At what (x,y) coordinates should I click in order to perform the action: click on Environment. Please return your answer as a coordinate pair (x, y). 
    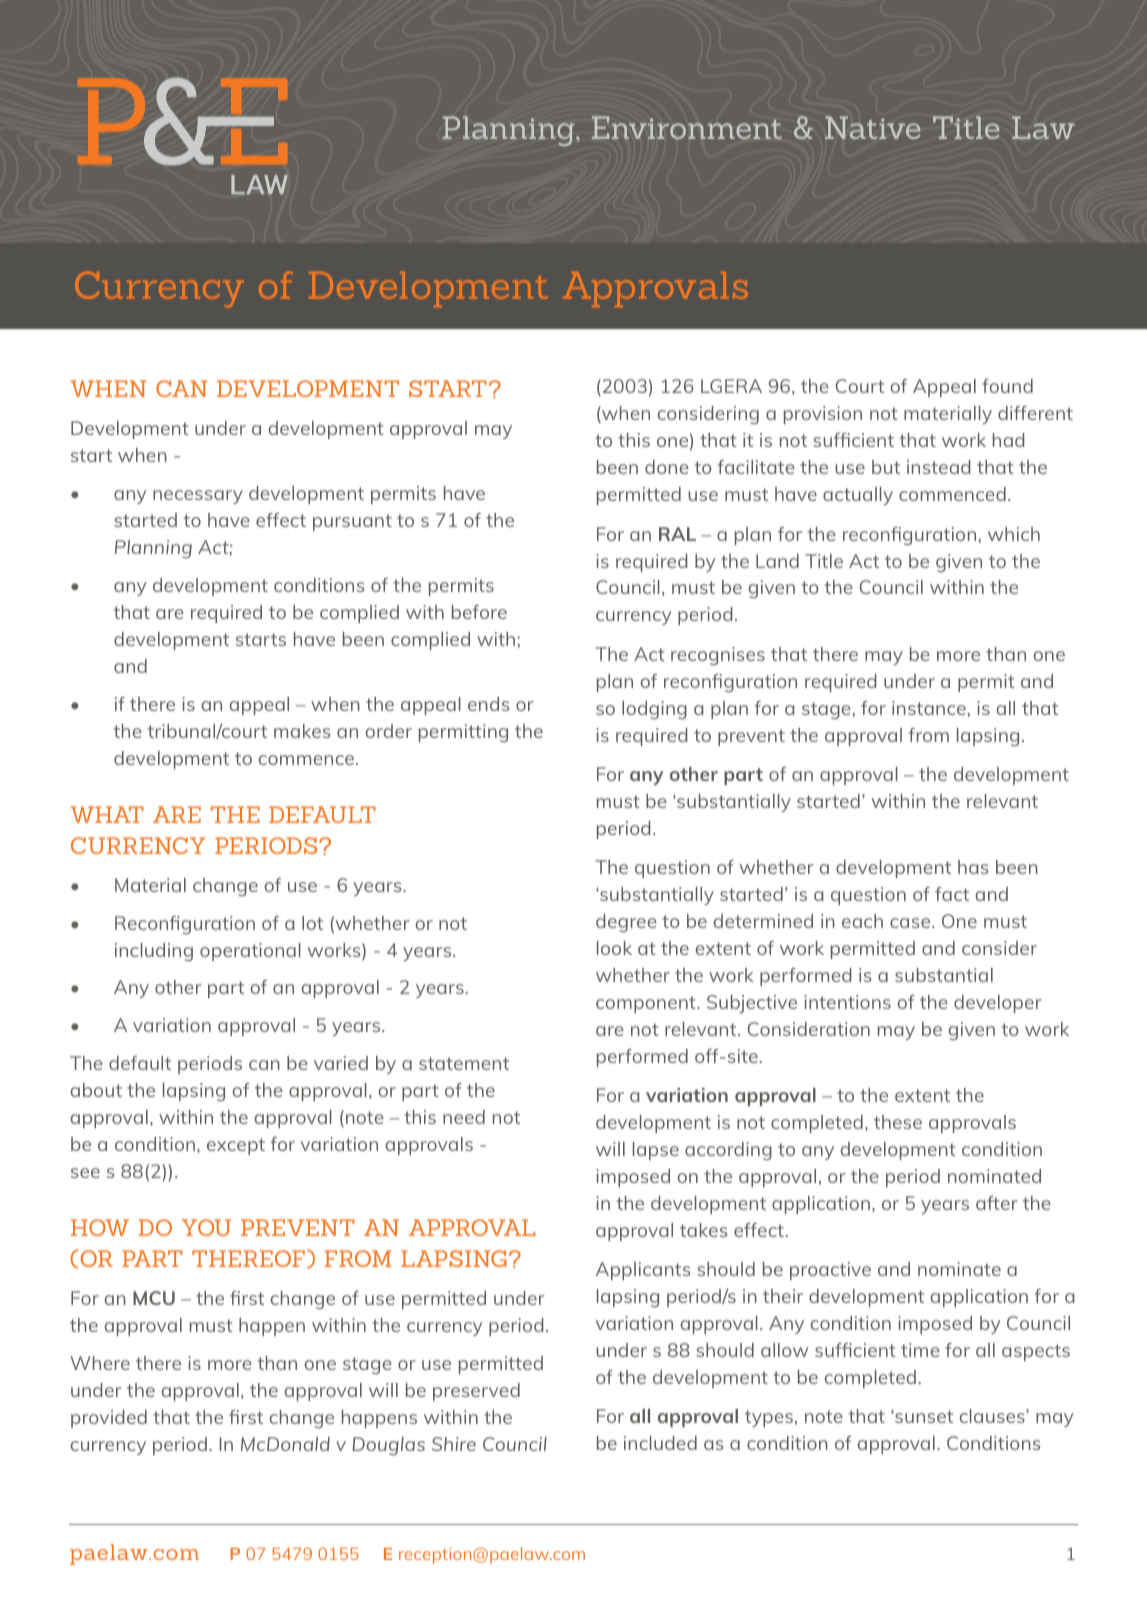
    Looking at the image, I should click on (687, 127).
